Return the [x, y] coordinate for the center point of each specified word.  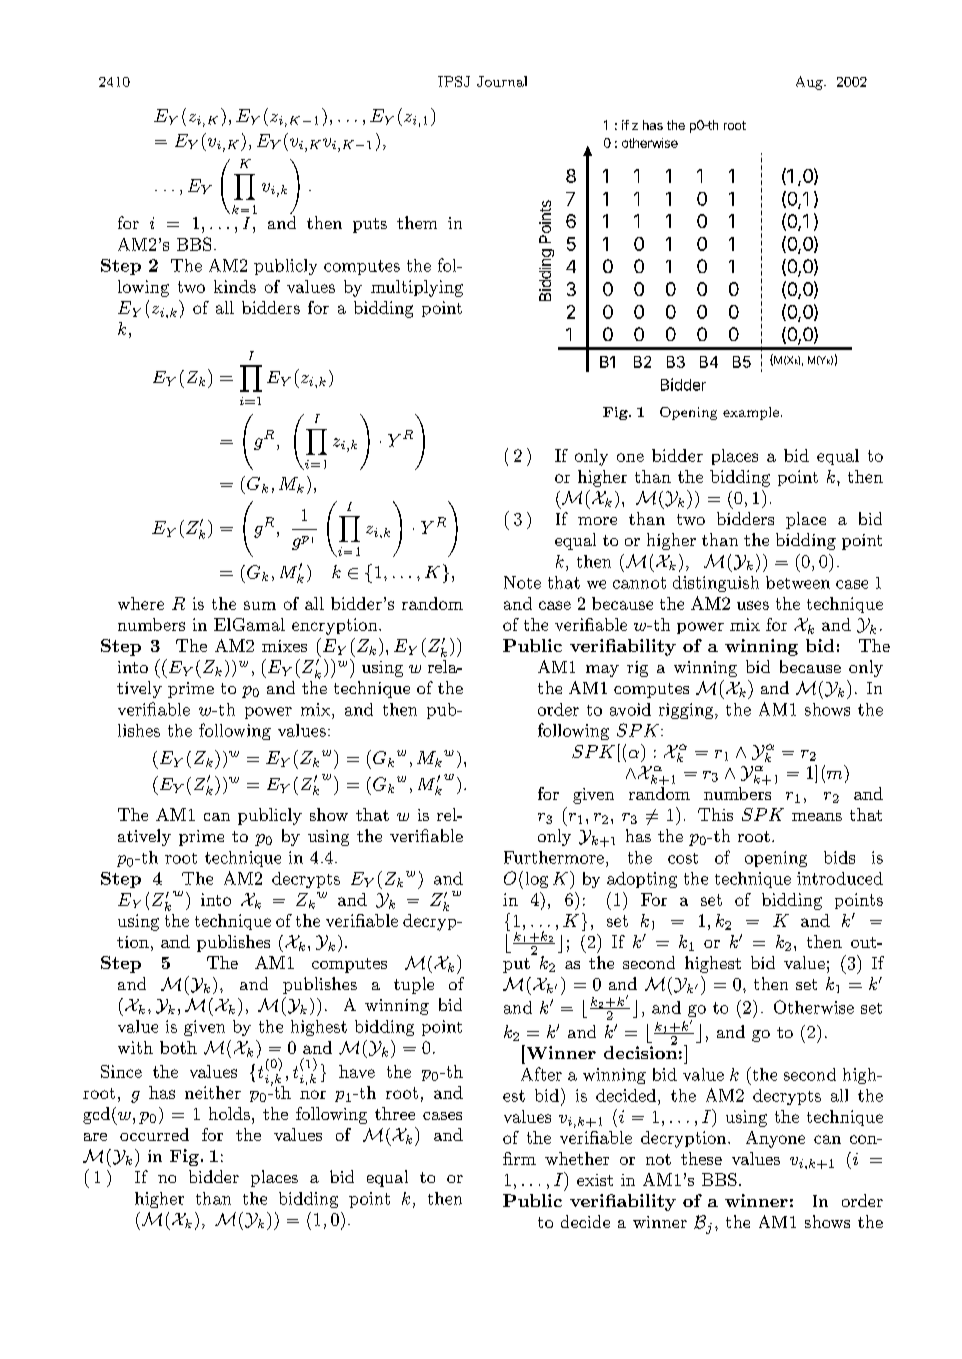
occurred [154, 1134]
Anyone [775, 1139]
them [417, 222]
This [715, 814]
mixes [284, 646]
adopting [642, 880]
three [395, 1113]
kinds [235, 286]
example [751, 413]
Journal [502, 81]
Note [522, 582]
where [141, 603]
